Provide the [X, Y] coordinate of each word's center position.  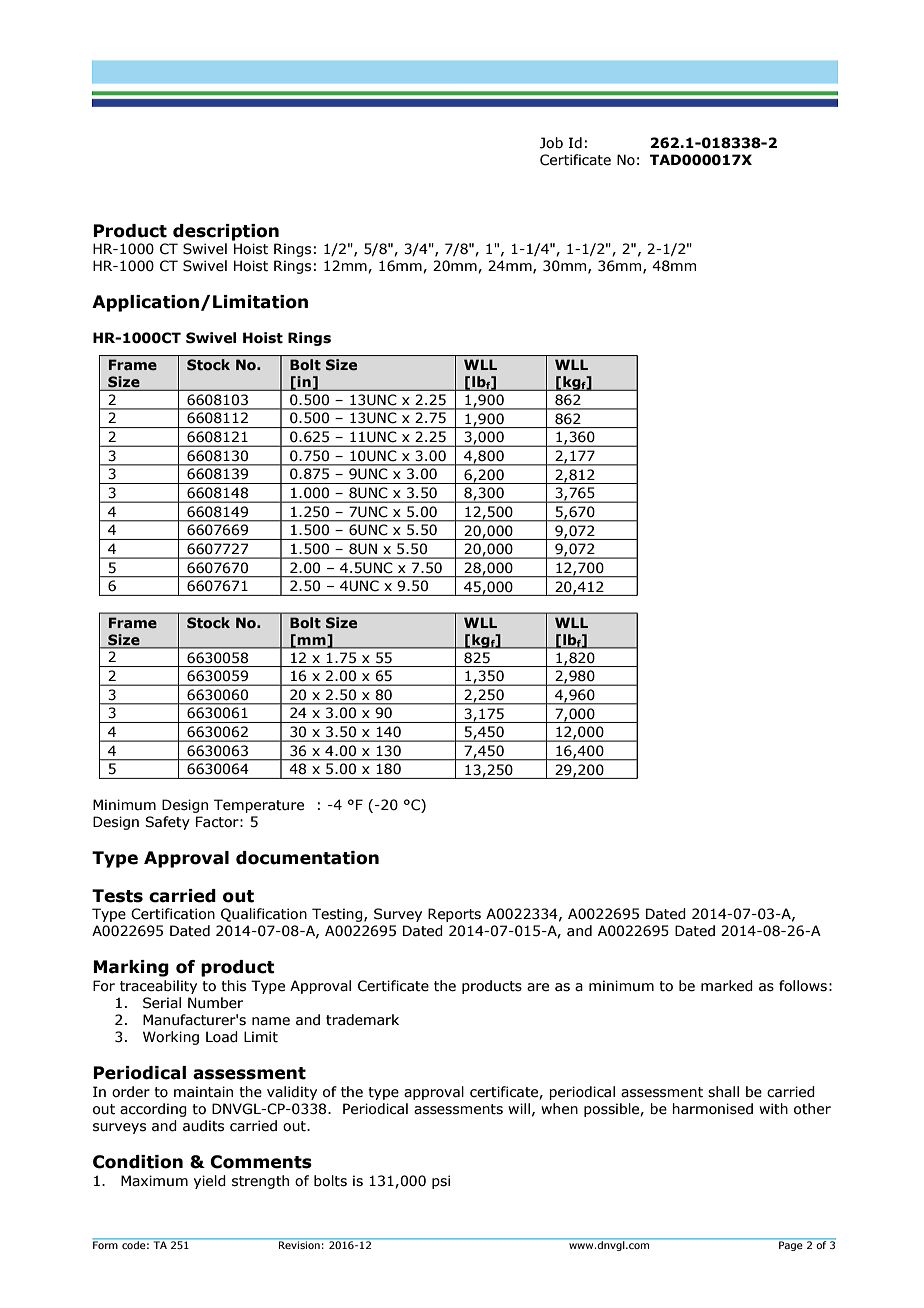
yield [210, 1182]
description [226, 232]
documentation [307, 858]
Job [551, 143]
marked [727, 986]
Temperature [259, 806]
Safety [167, 823]
